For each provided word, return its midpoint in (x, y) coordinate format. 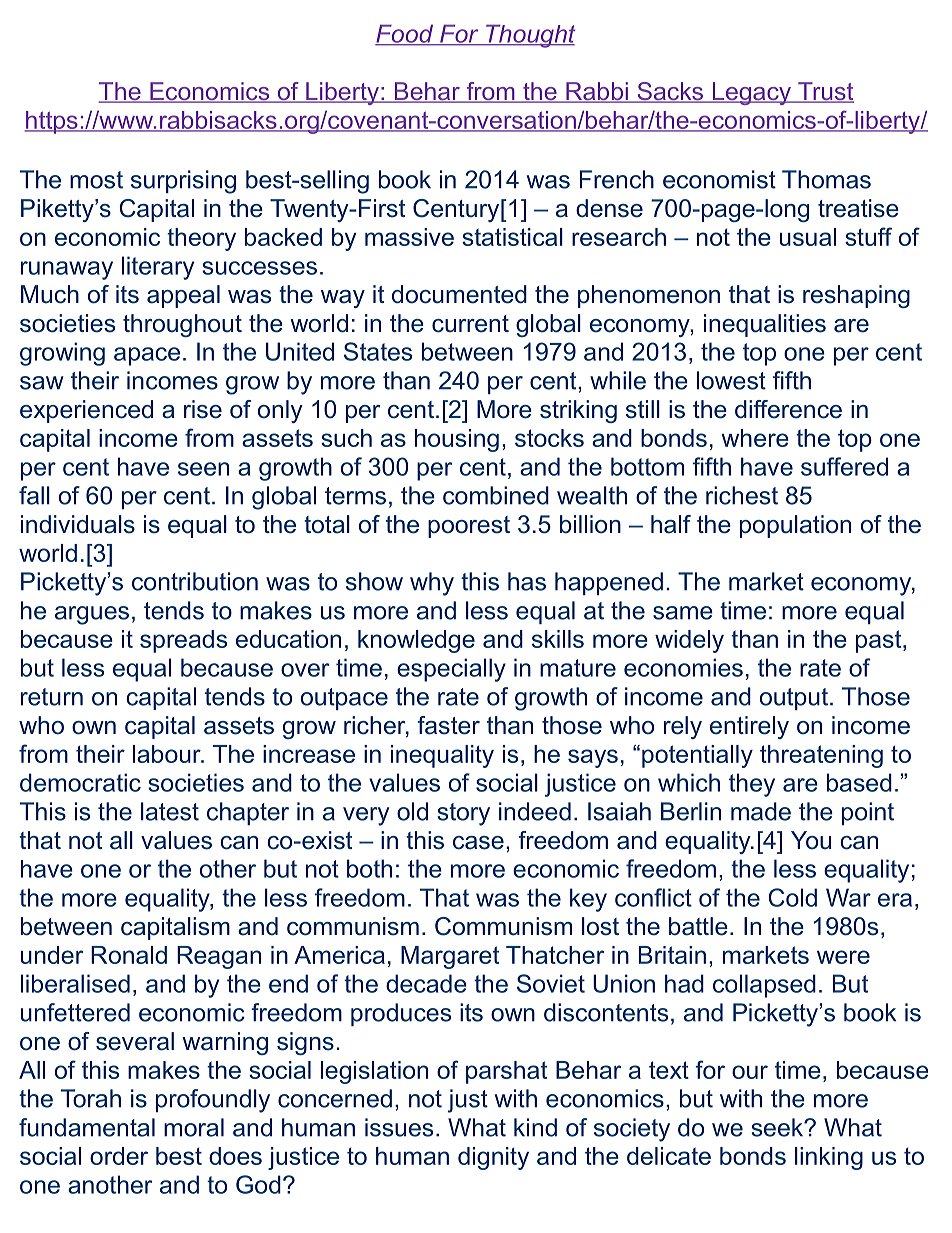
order (119, 1156)
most (96, 180)
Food (405, 34)
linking (829, 1158)
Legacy (752, 93)
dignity (493, 1158)
